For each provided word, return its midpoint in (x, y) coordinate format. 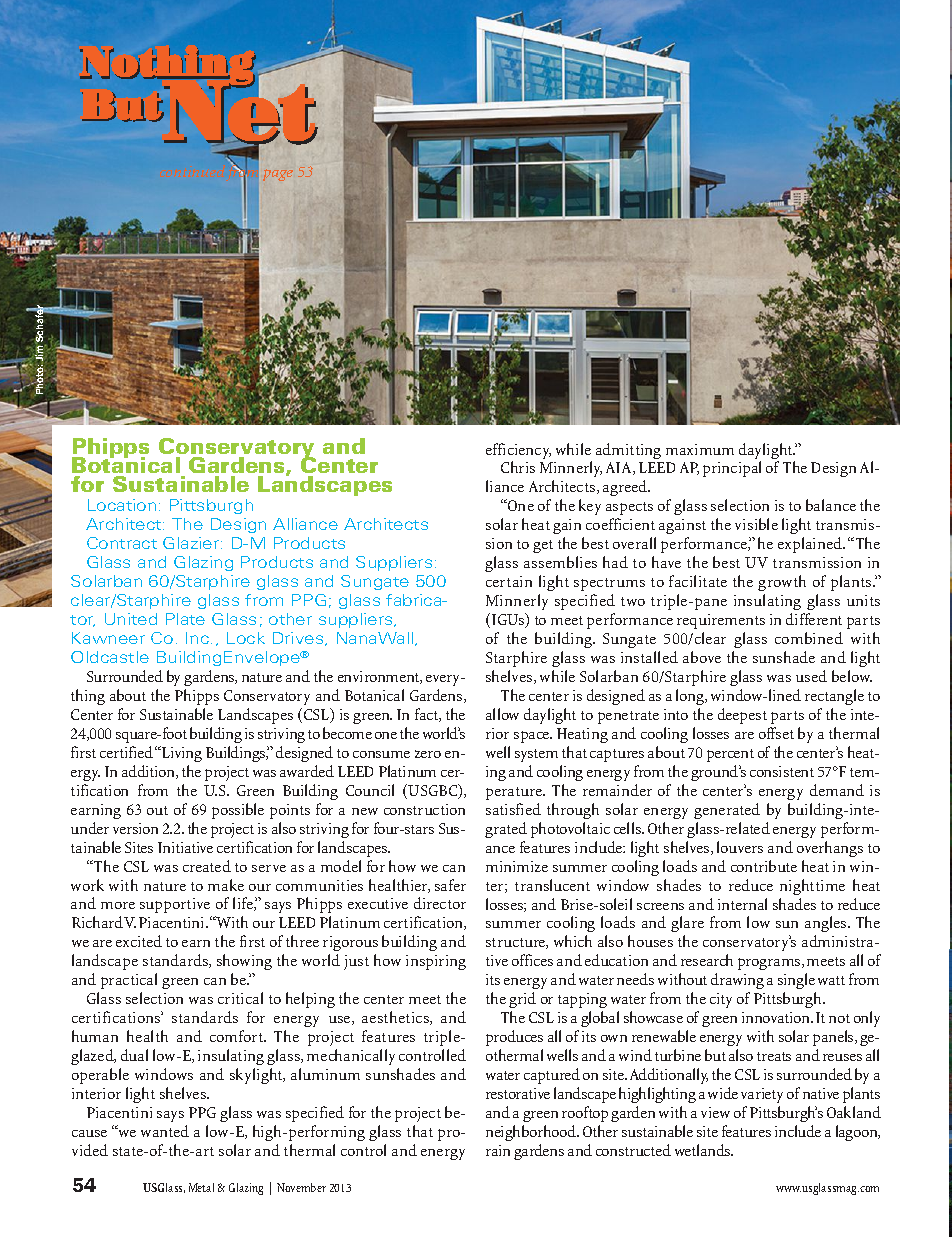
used (811, 676)
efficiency (518, 452)
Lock (246, 638)
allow (502, 714)
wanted (165, 1131)
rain (498, 1150)
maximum (700, 449)
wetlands (704, 1150)
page (278, 175)
